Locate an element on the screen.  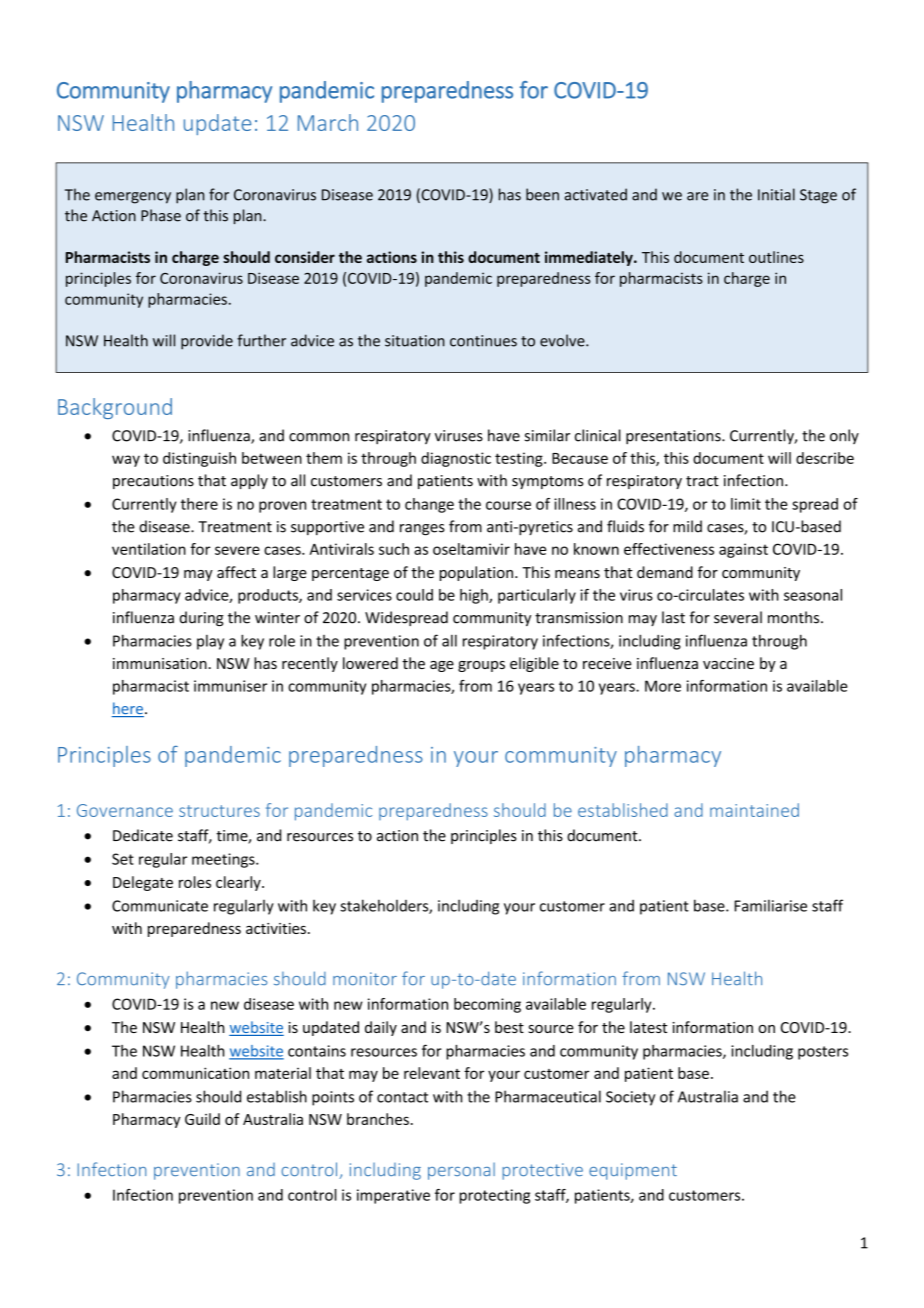
course is located at coordinates (508, 505).
